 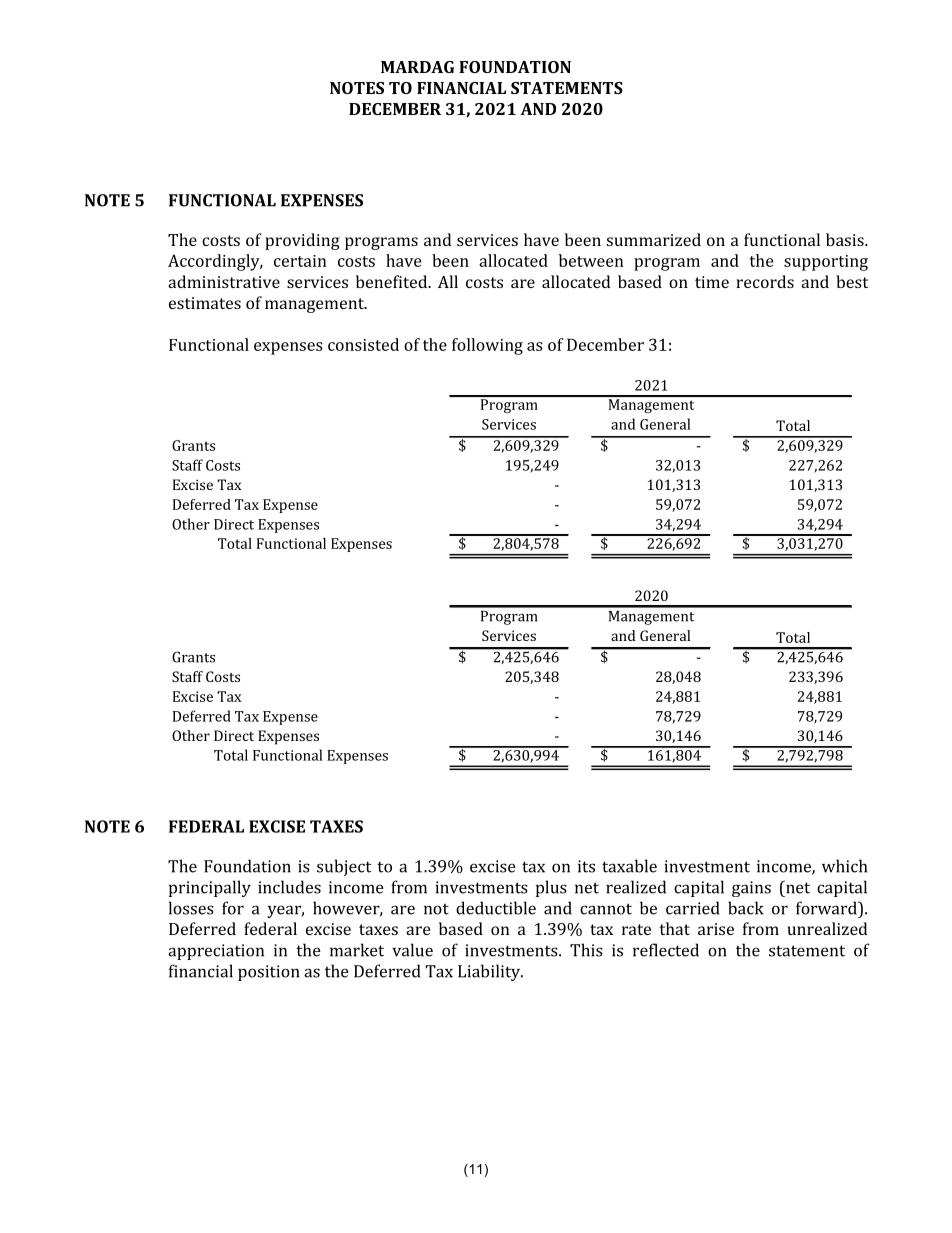 What do you see at coordinates (344, 867) in the screenshot?
I see `subject` at bounding box center [344, 867].
